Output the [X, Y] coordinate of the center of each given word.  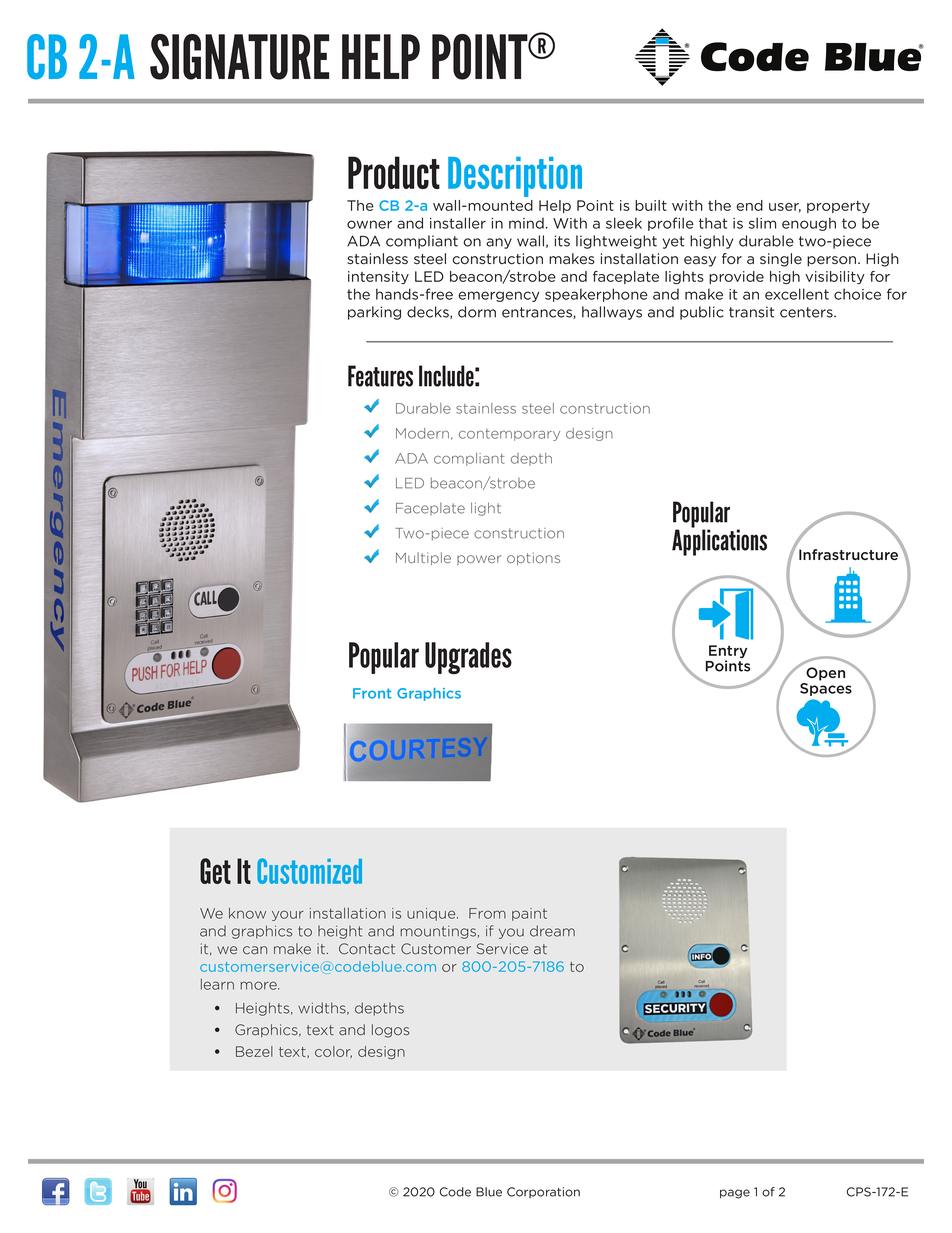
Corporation [543, 1192]
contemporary [509, 435]
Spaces [826, 689]
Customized [309, 871]
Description [515, 177]
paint [529, 914]
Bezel [254, 1051]
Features [380, 376]
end [750, 205]
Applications [719, 541]
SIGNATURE [239, 57]
